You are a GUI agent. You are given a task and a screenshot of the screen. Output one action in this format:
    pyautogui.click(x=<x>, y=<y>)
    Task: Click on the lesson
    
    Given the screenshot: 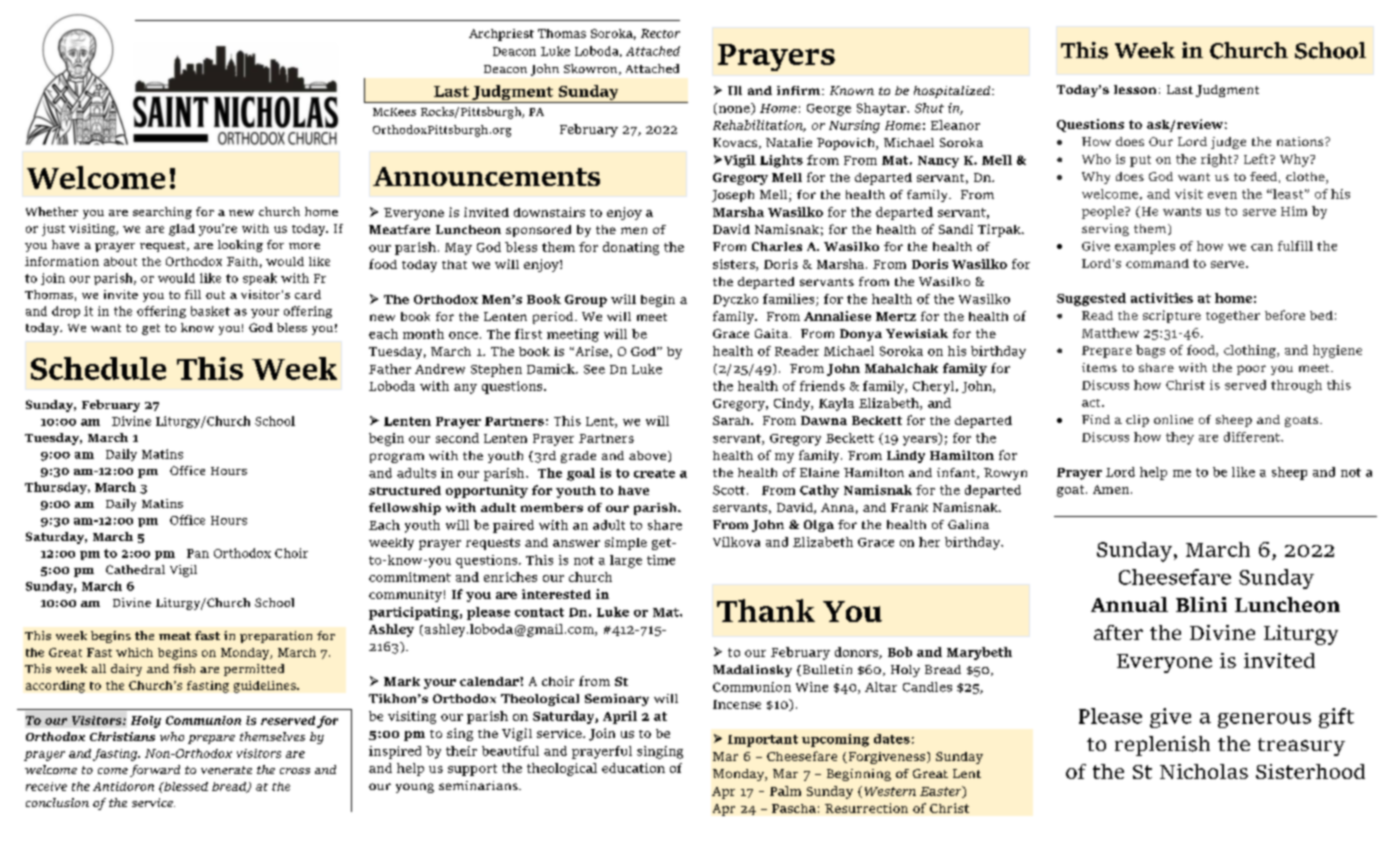 What is the action you would take?
    pyautogui.click(x=1135, y=89)
